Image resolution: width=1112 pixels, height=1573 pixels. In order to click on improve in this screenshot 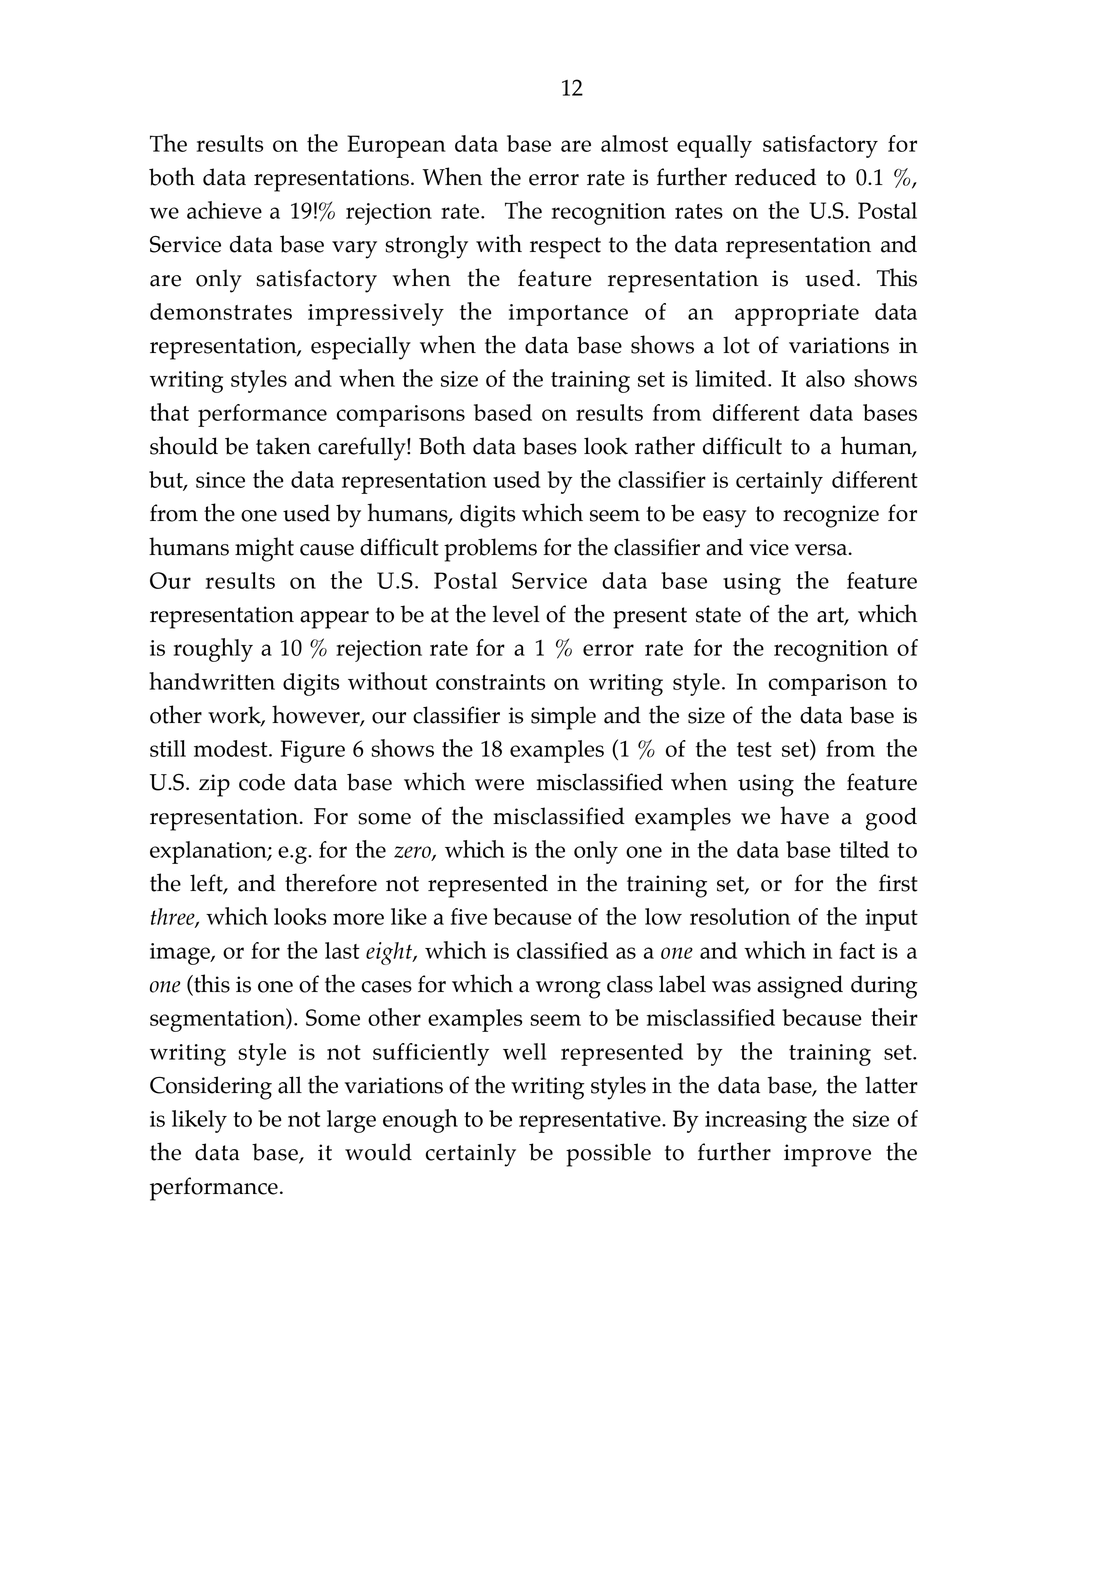, I will do `click(827, 1155)`.
